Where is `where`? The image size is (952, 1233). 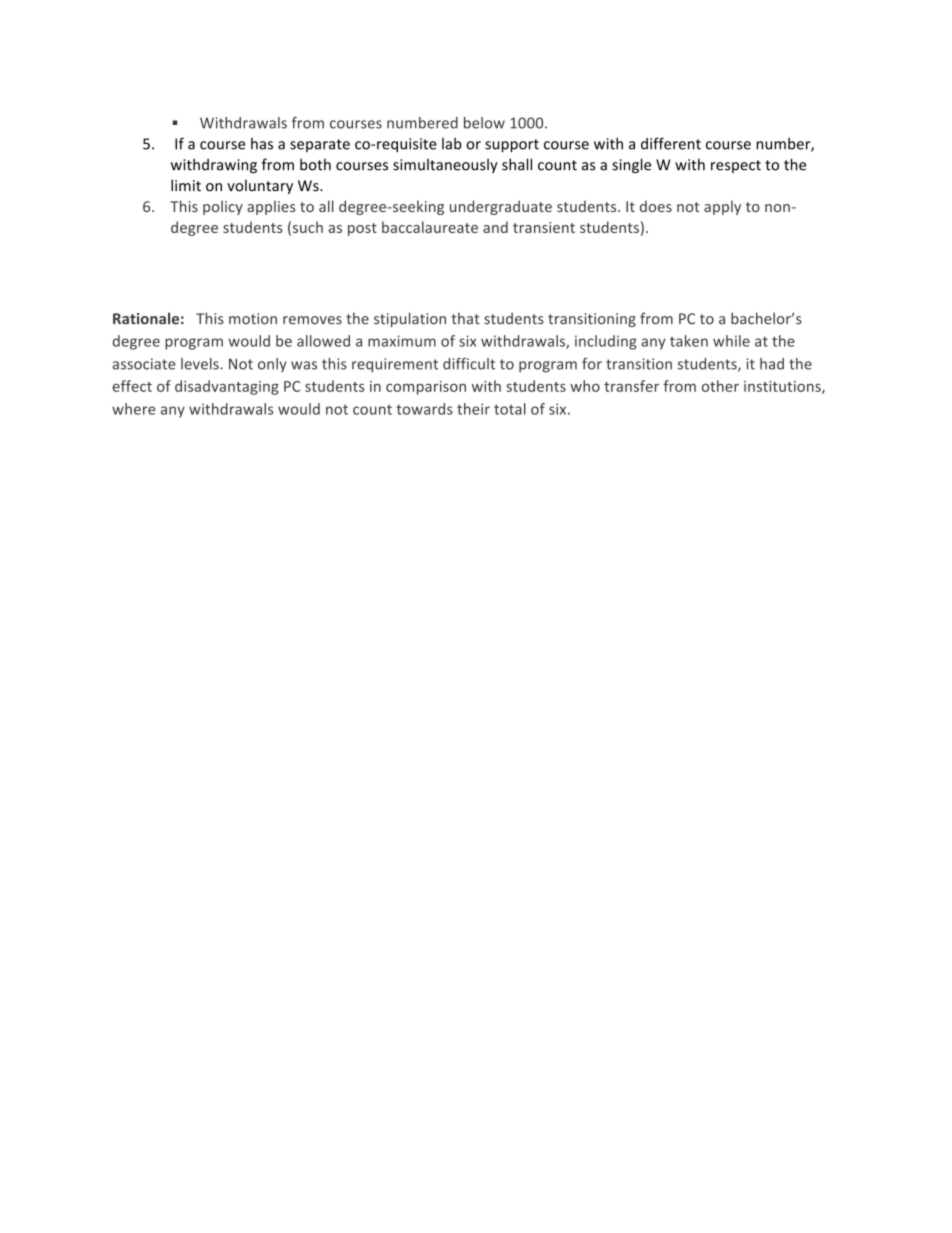 where is located at coordinates (133, 409).
